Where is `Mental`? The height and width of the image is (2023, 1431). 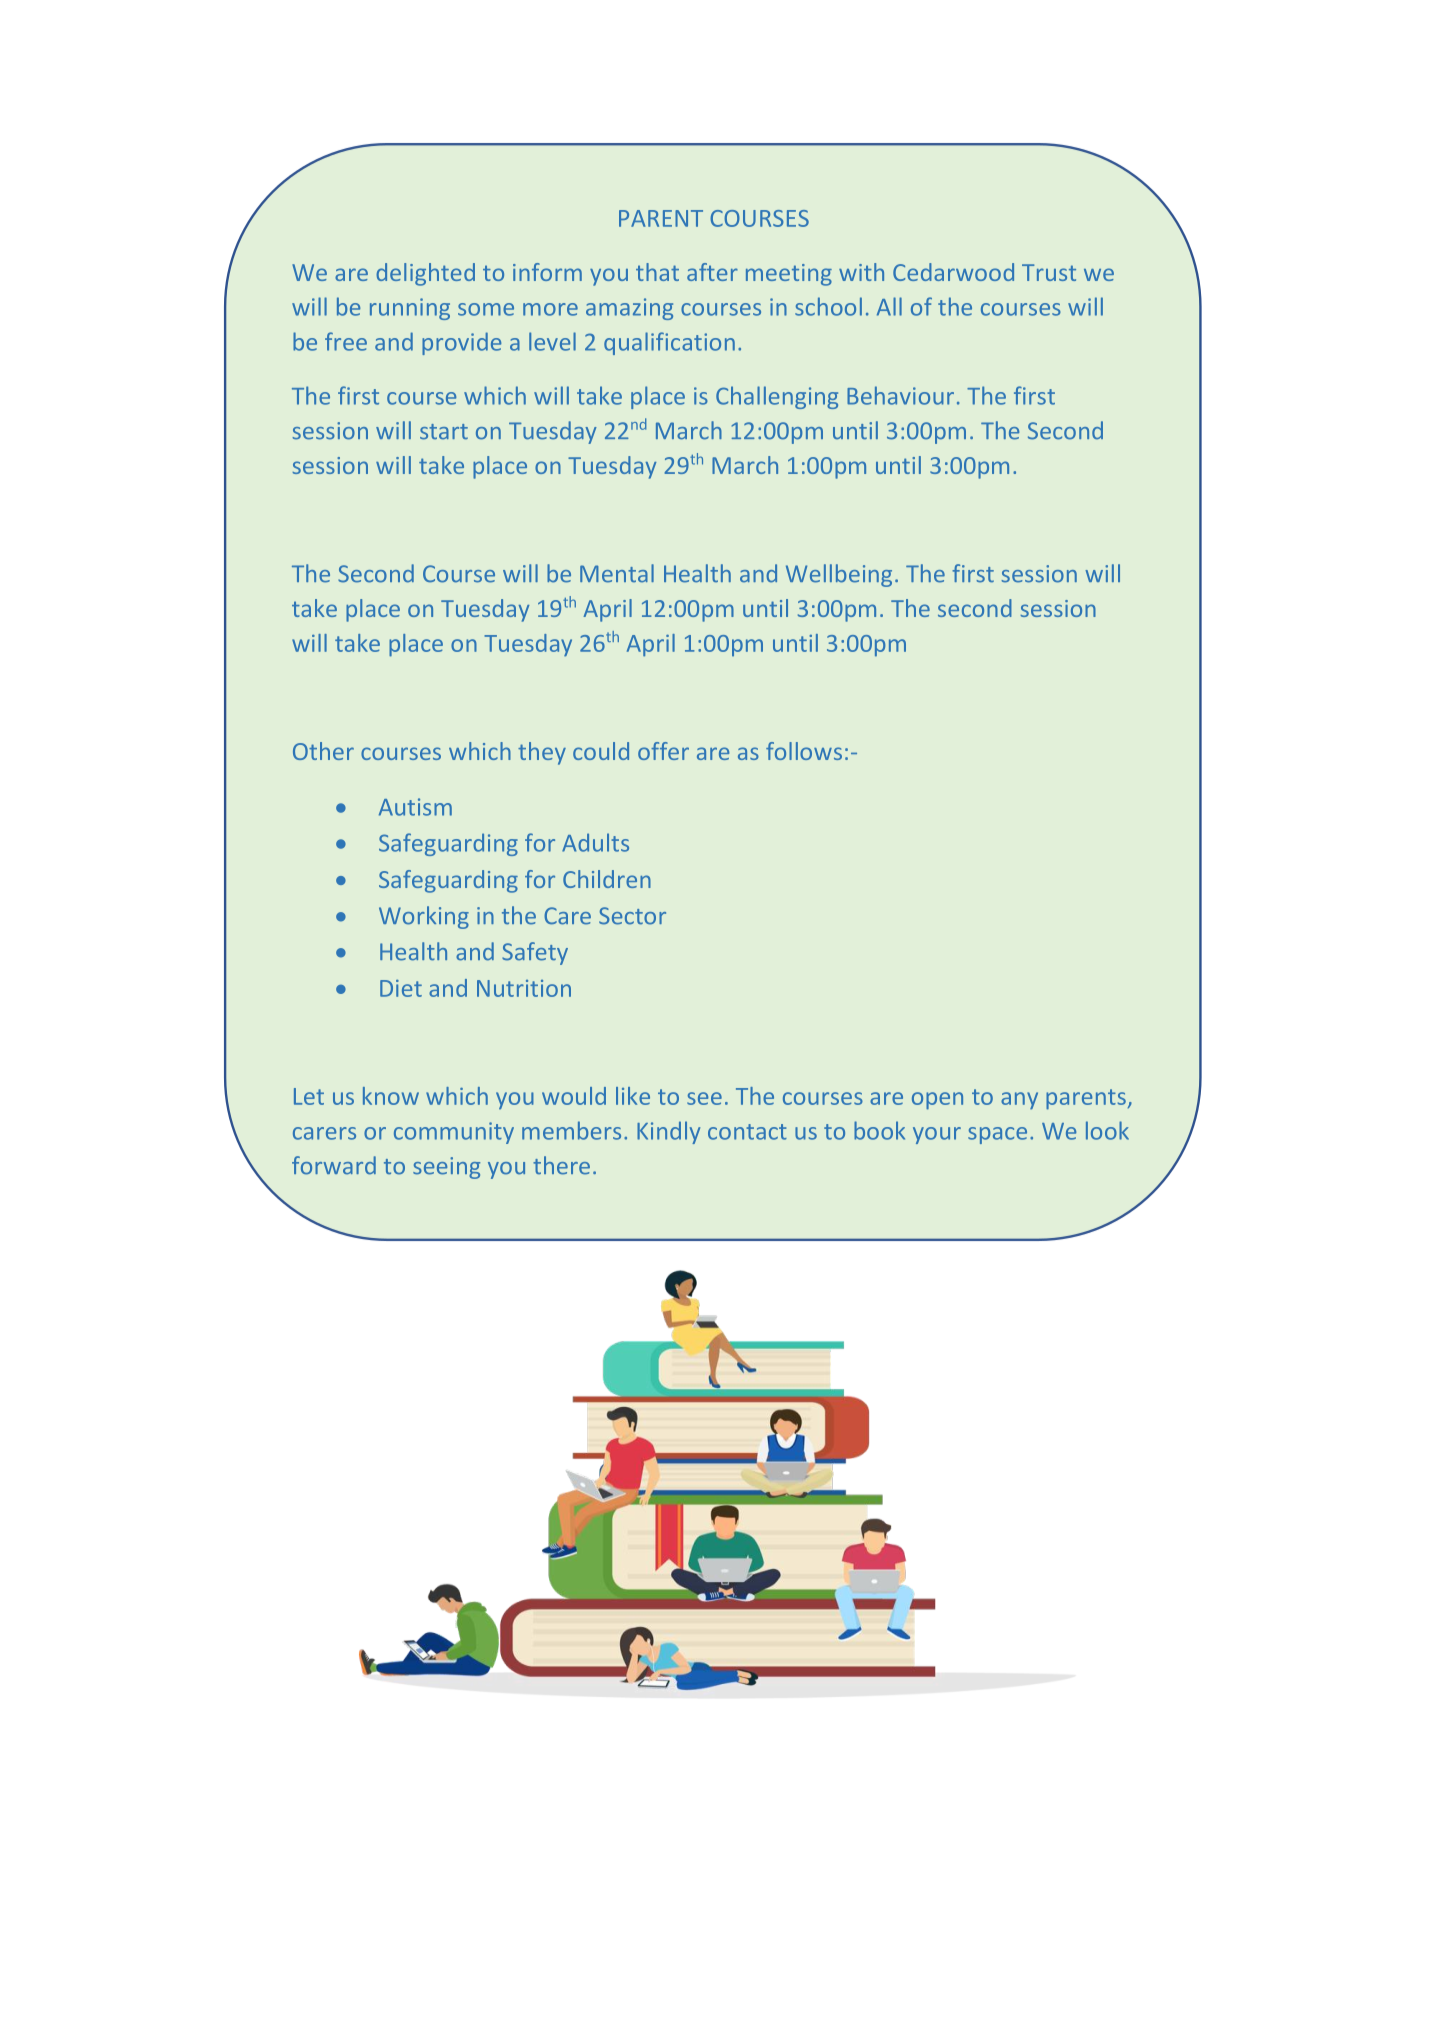 Mental is located at coordinates (617, 573).
